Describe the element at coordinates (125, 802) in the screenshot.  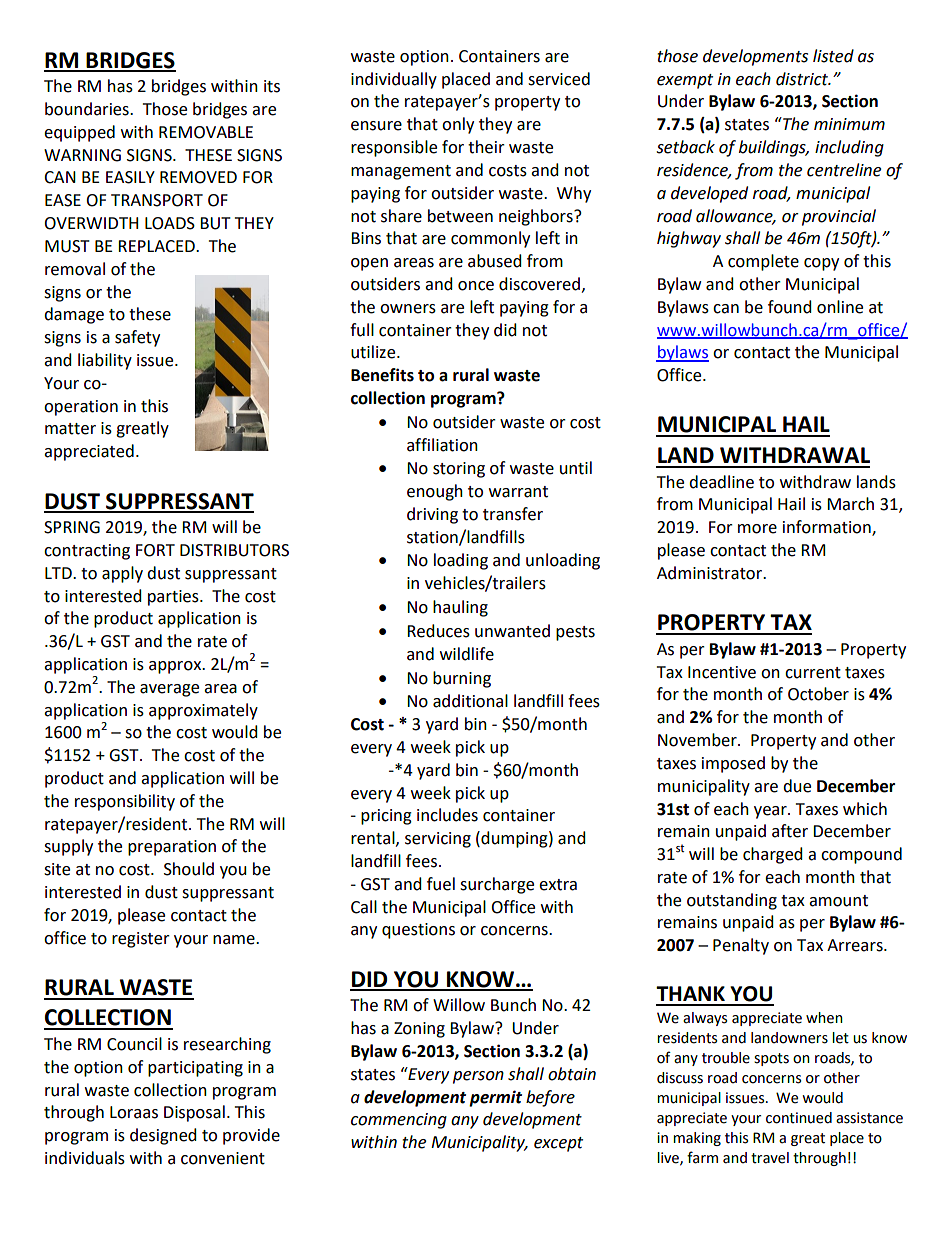
I see `responsibility` at that location.
